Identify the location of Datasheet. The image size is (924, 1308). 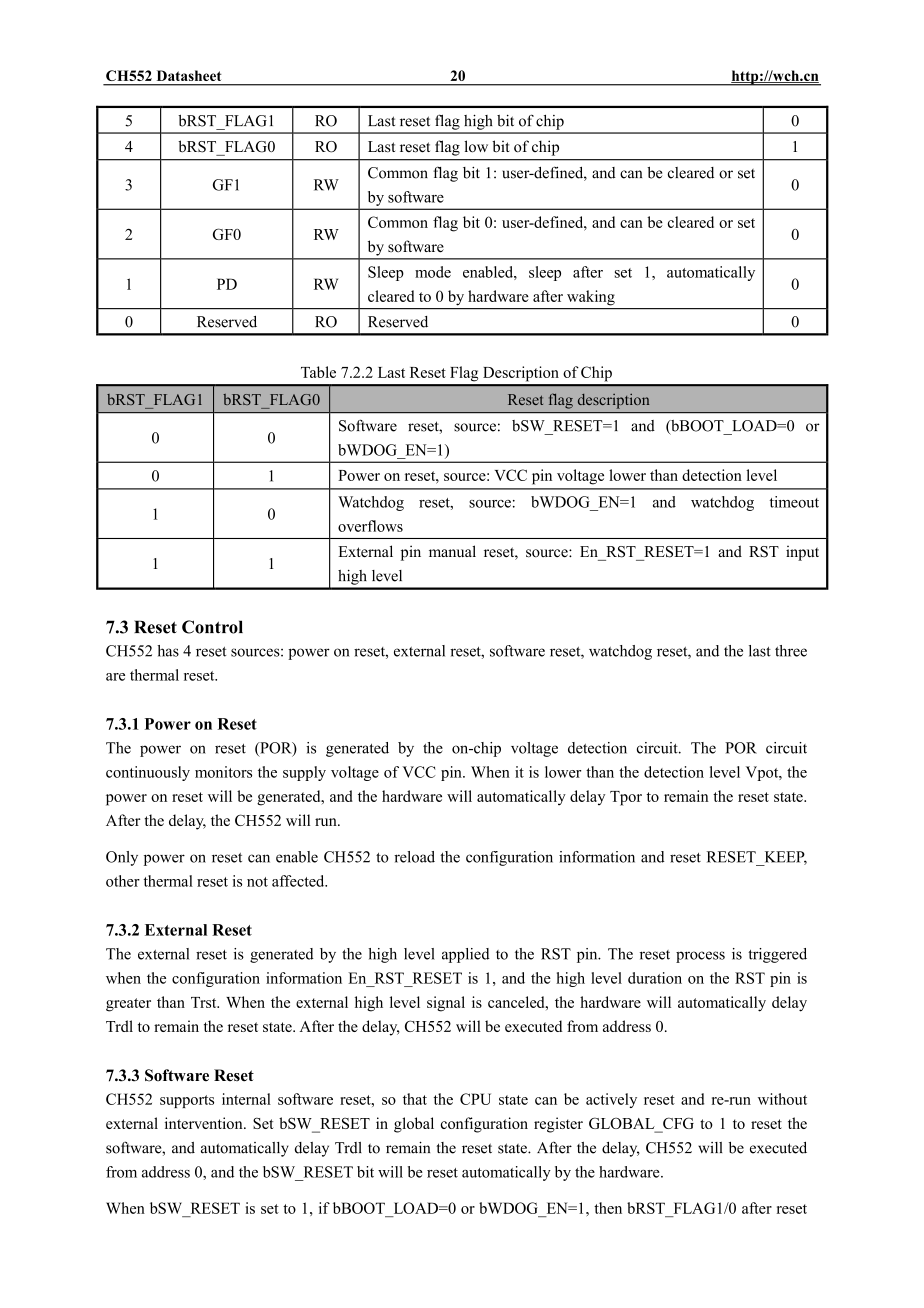
(189, 75).
